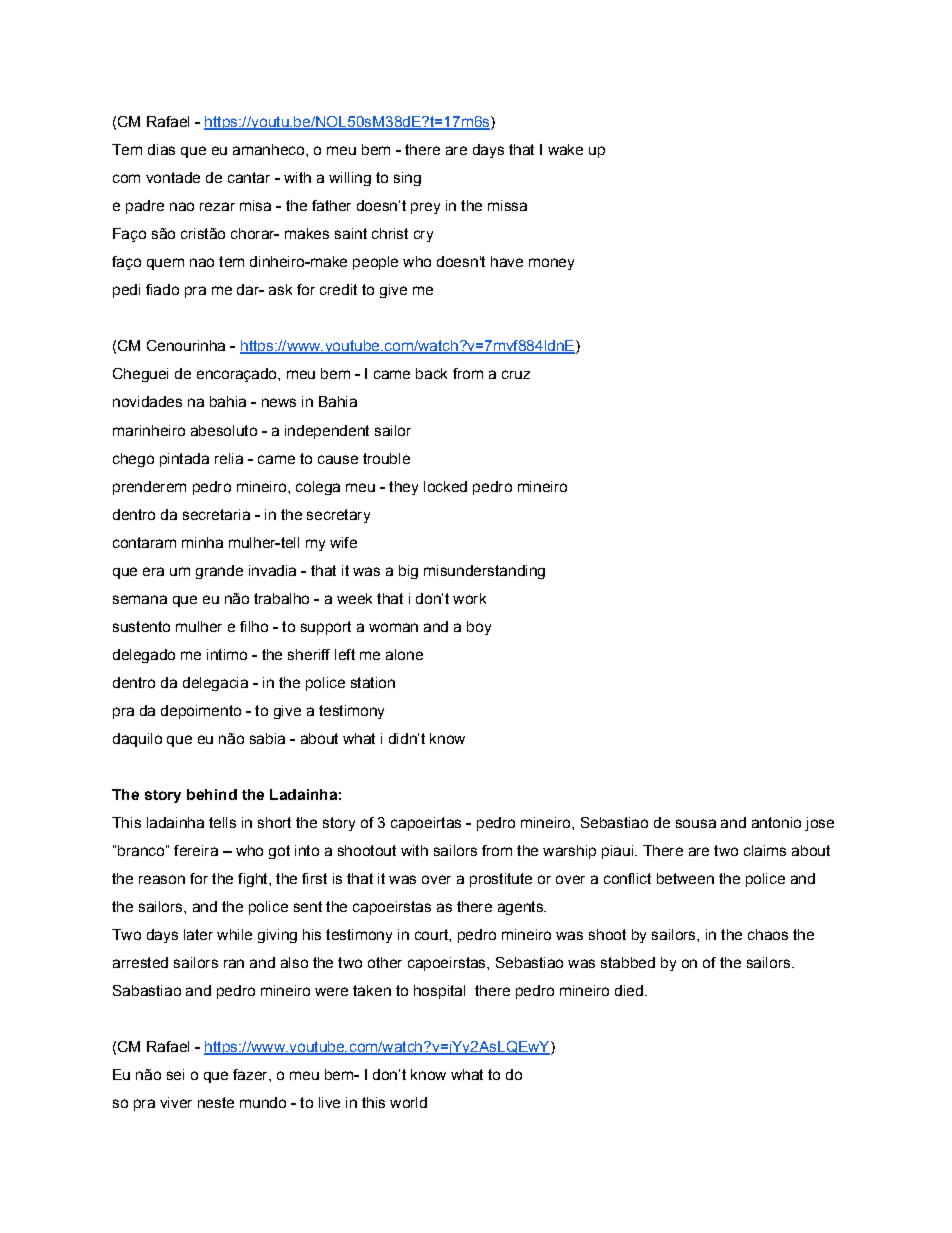  What do you see at coordinates (425, 208) in the document?
I see `prey` at bounding box center [425, 208].
